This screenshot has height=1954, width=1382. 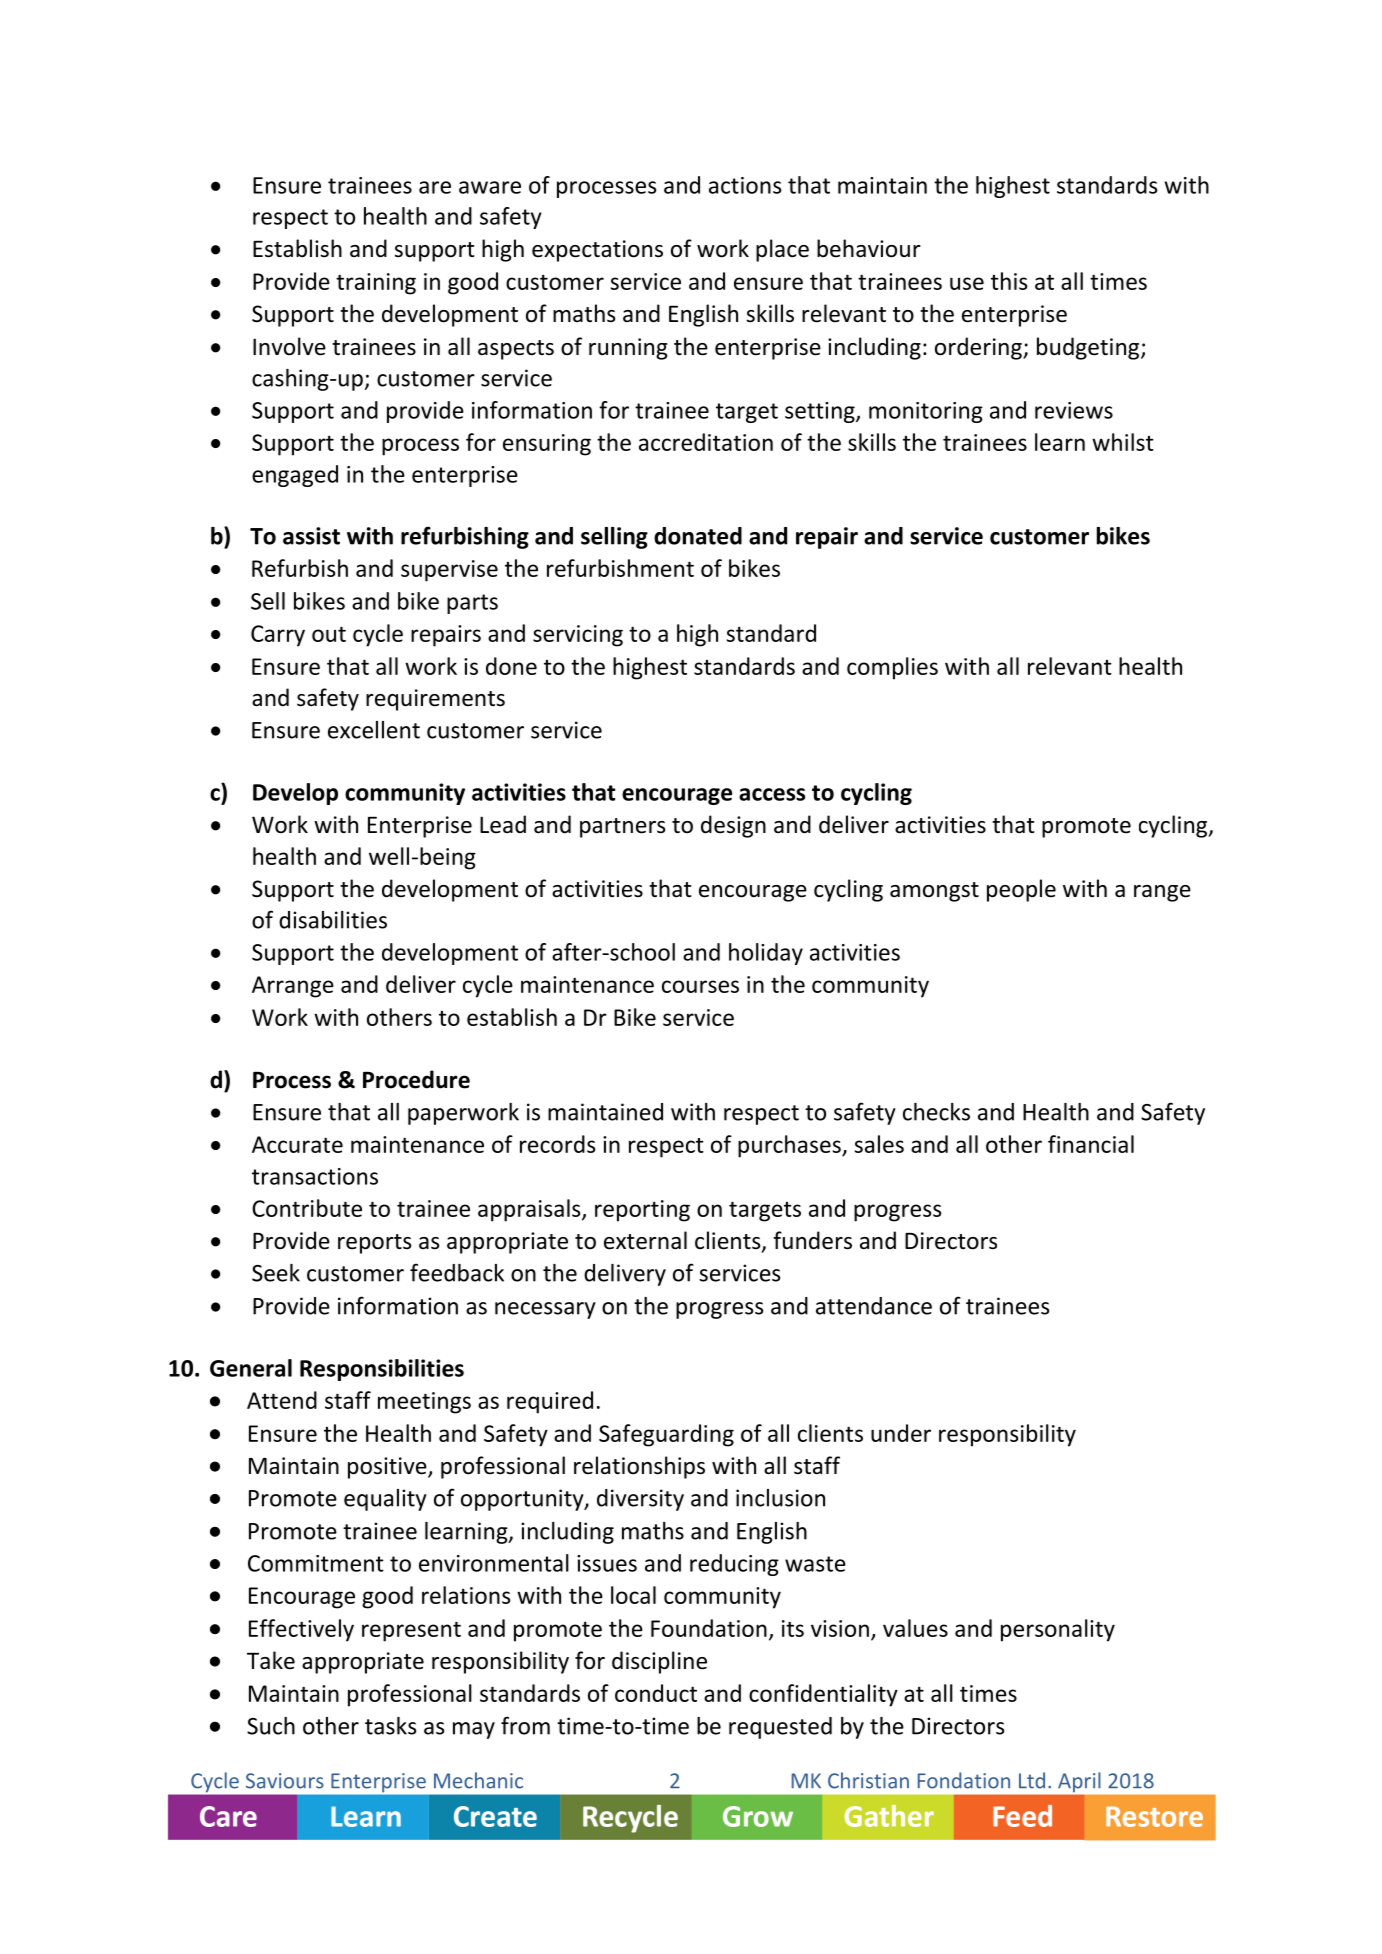 I want to click on training, so click(x=376, y=284).
